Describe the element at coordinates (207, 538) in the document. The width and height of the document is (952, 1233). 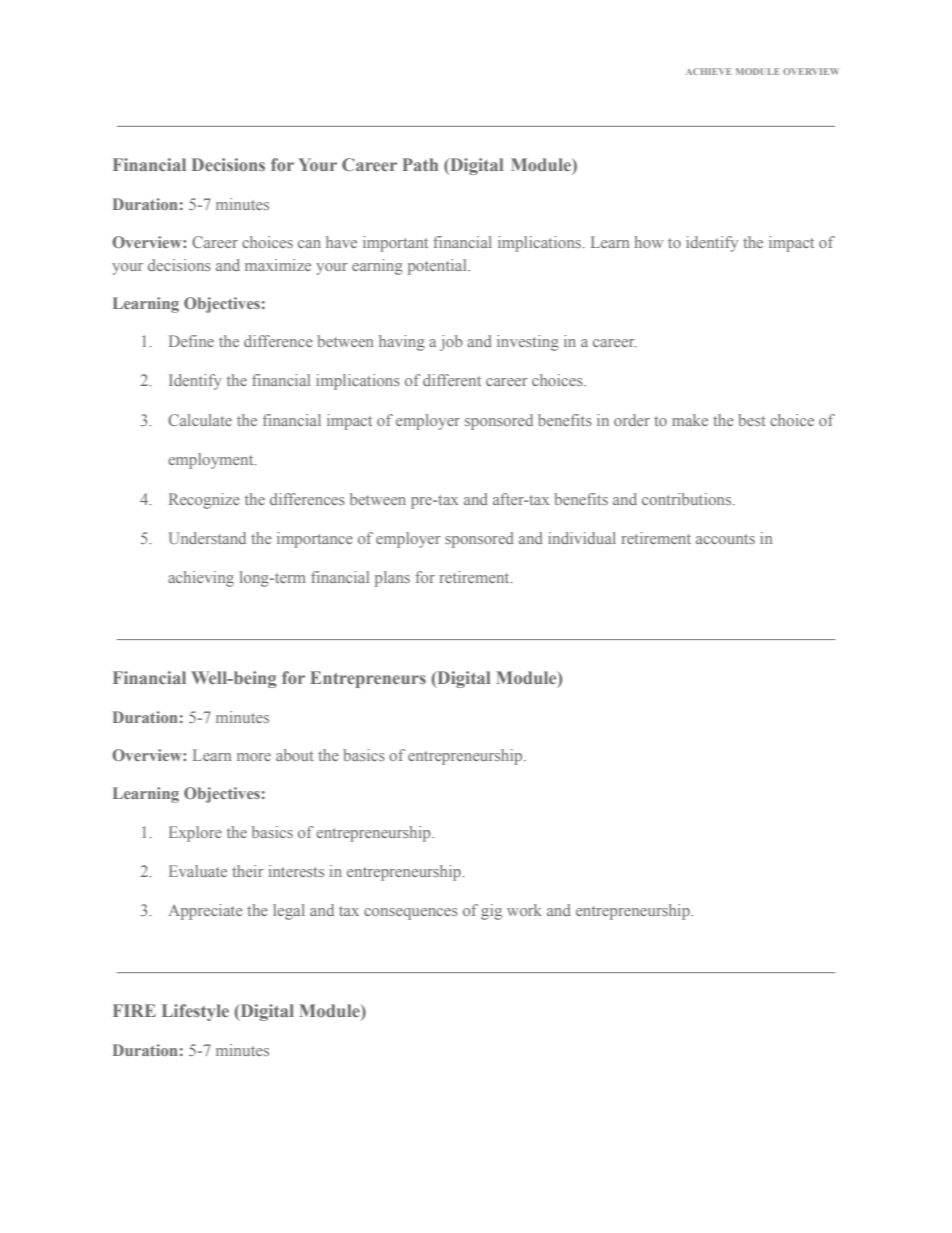
I see `Understand` at that location.
